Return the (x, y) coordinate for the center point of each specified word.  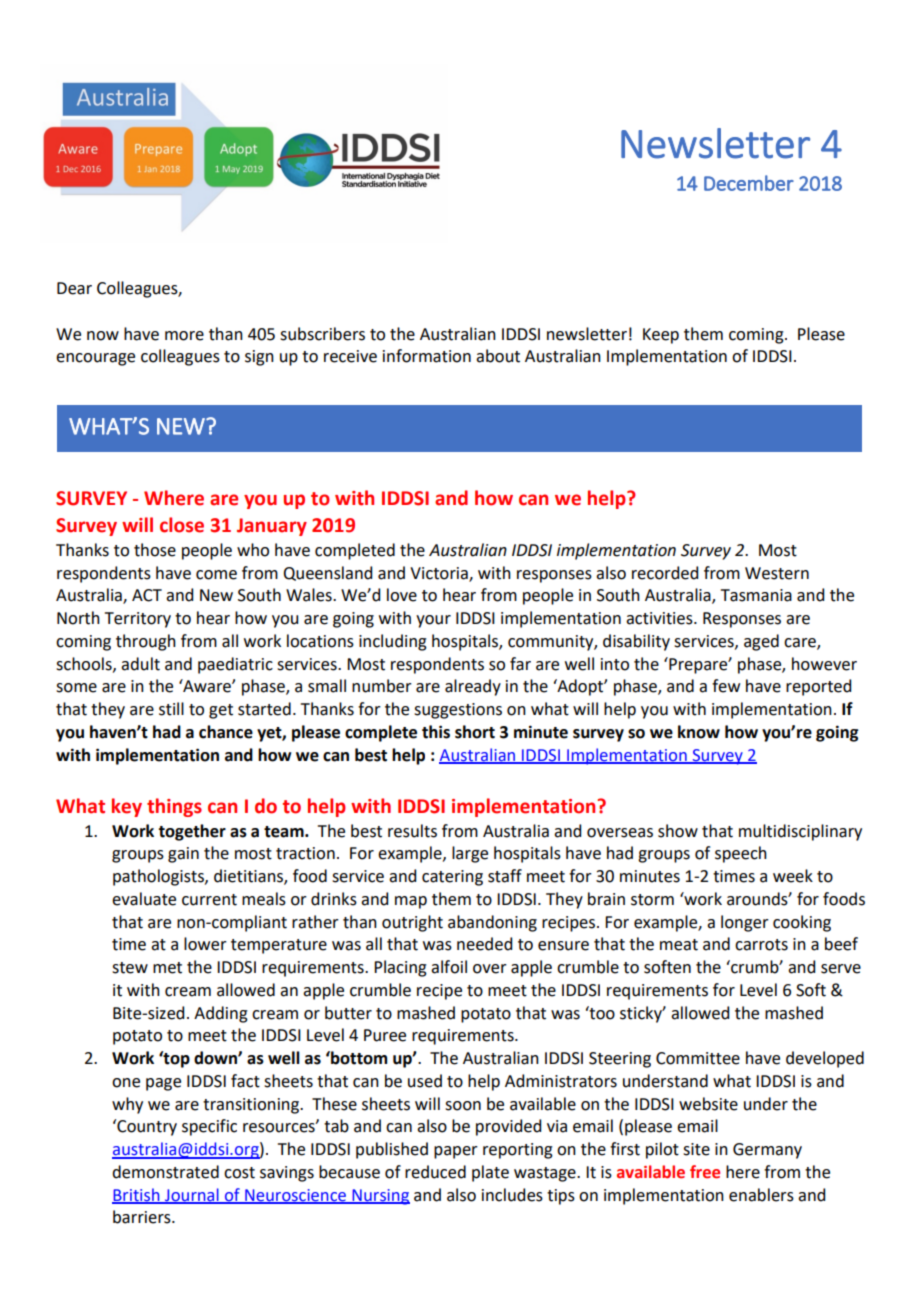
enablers (761, 1195)
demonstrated (165, 1172)
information (427, 356)
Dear (74, 288)
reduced (435, 1172)
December (749, 183)
